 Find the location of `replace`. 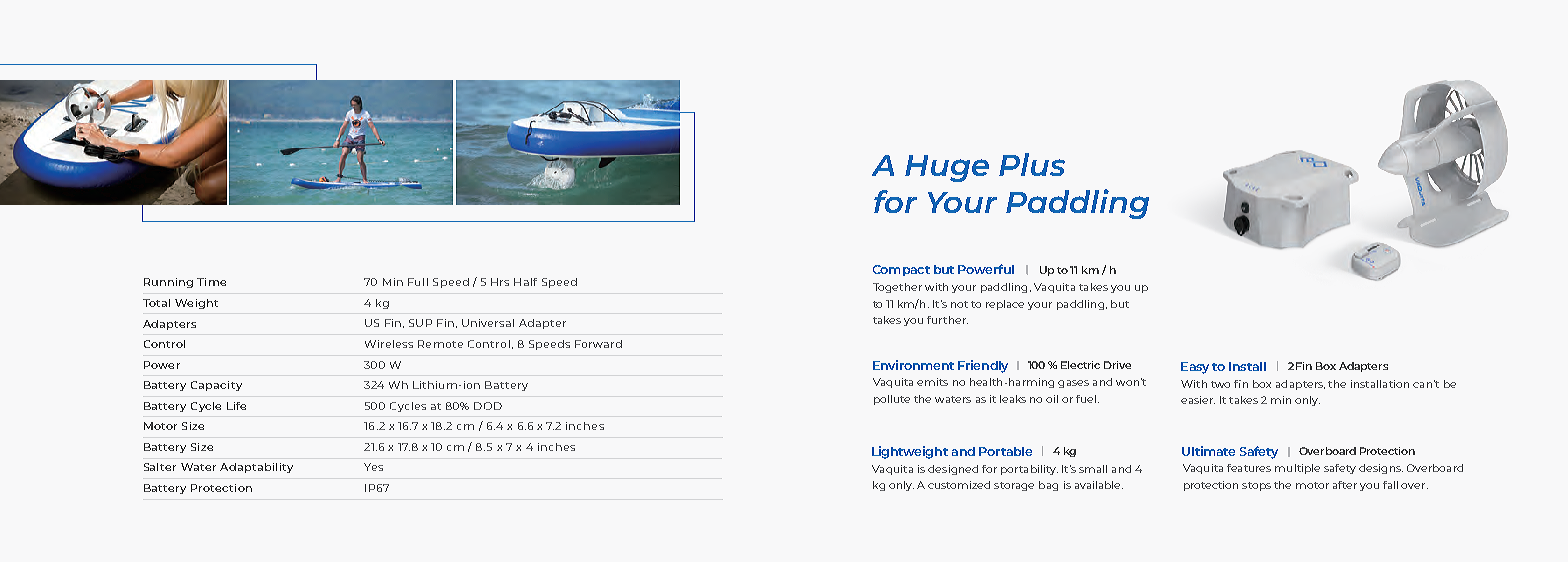

replace is located at coordinates (1005, 305).
